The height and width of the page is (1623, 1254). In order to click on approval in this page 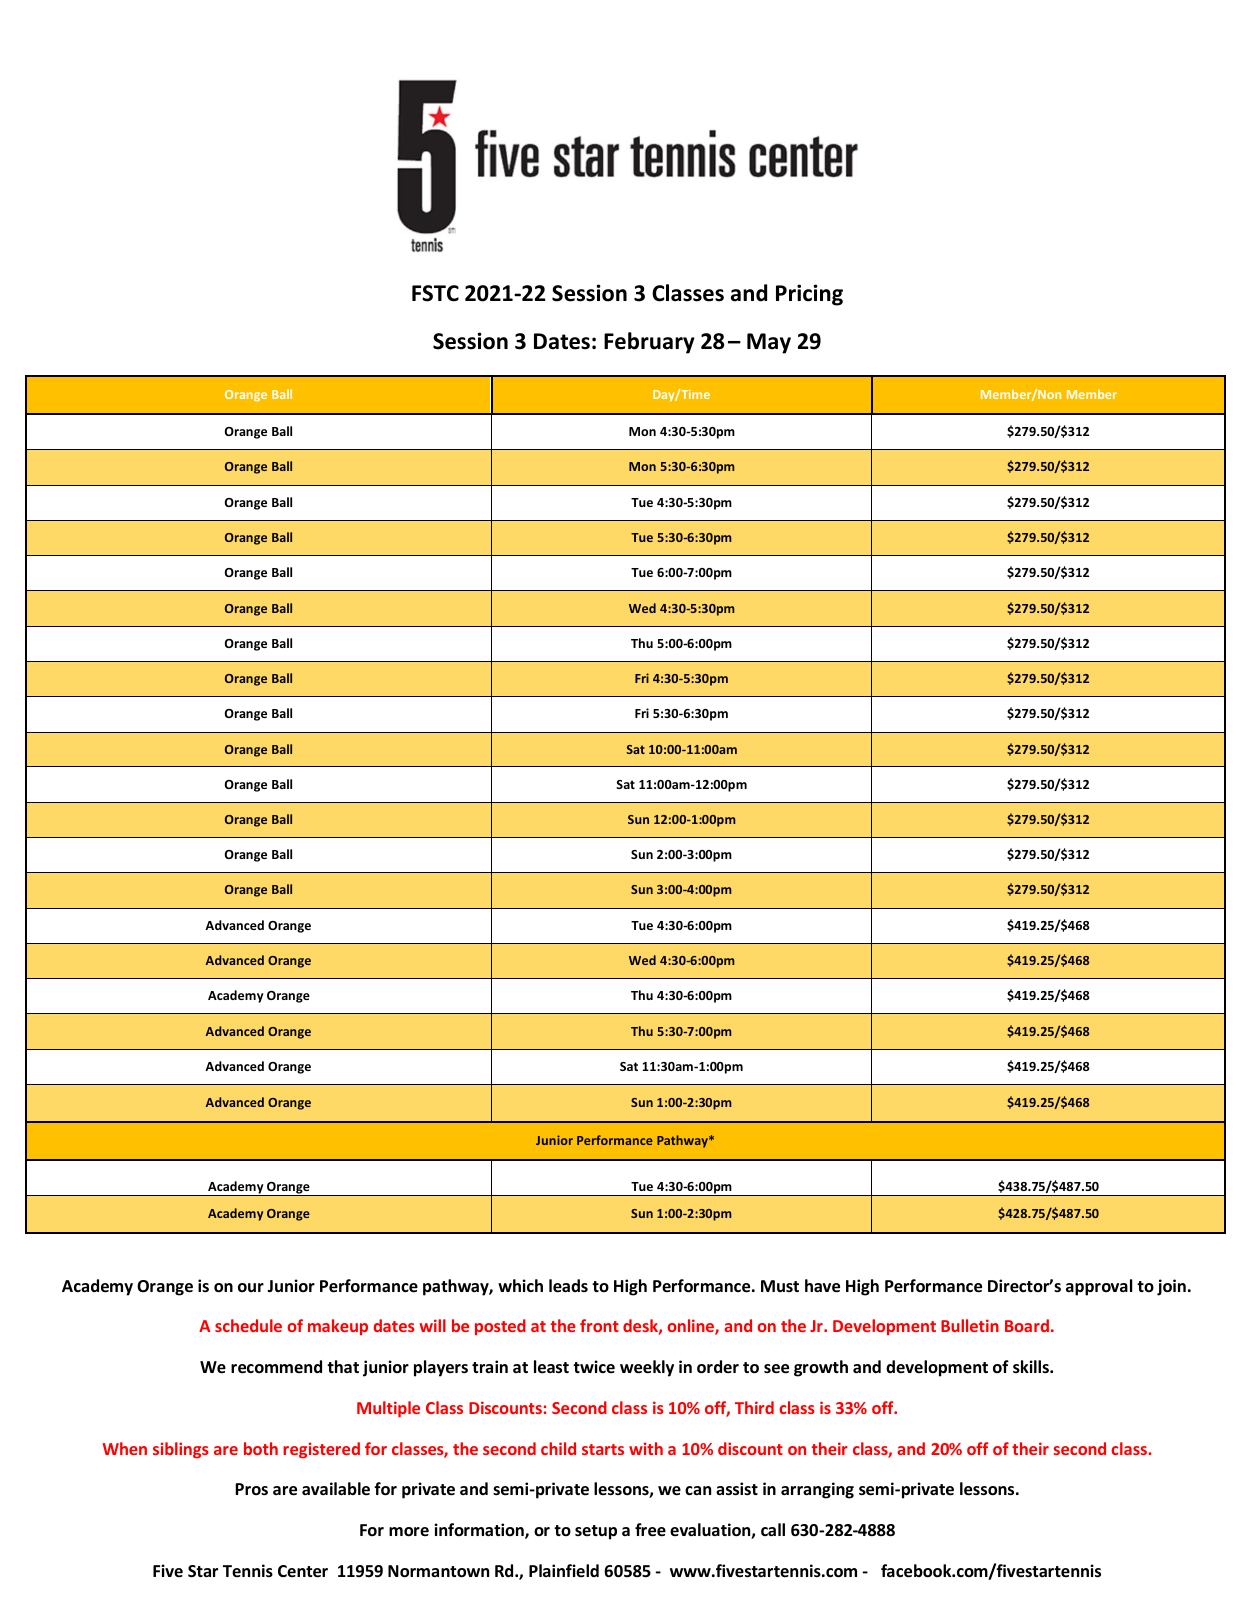, I will do `click(1099, 1287)`.
